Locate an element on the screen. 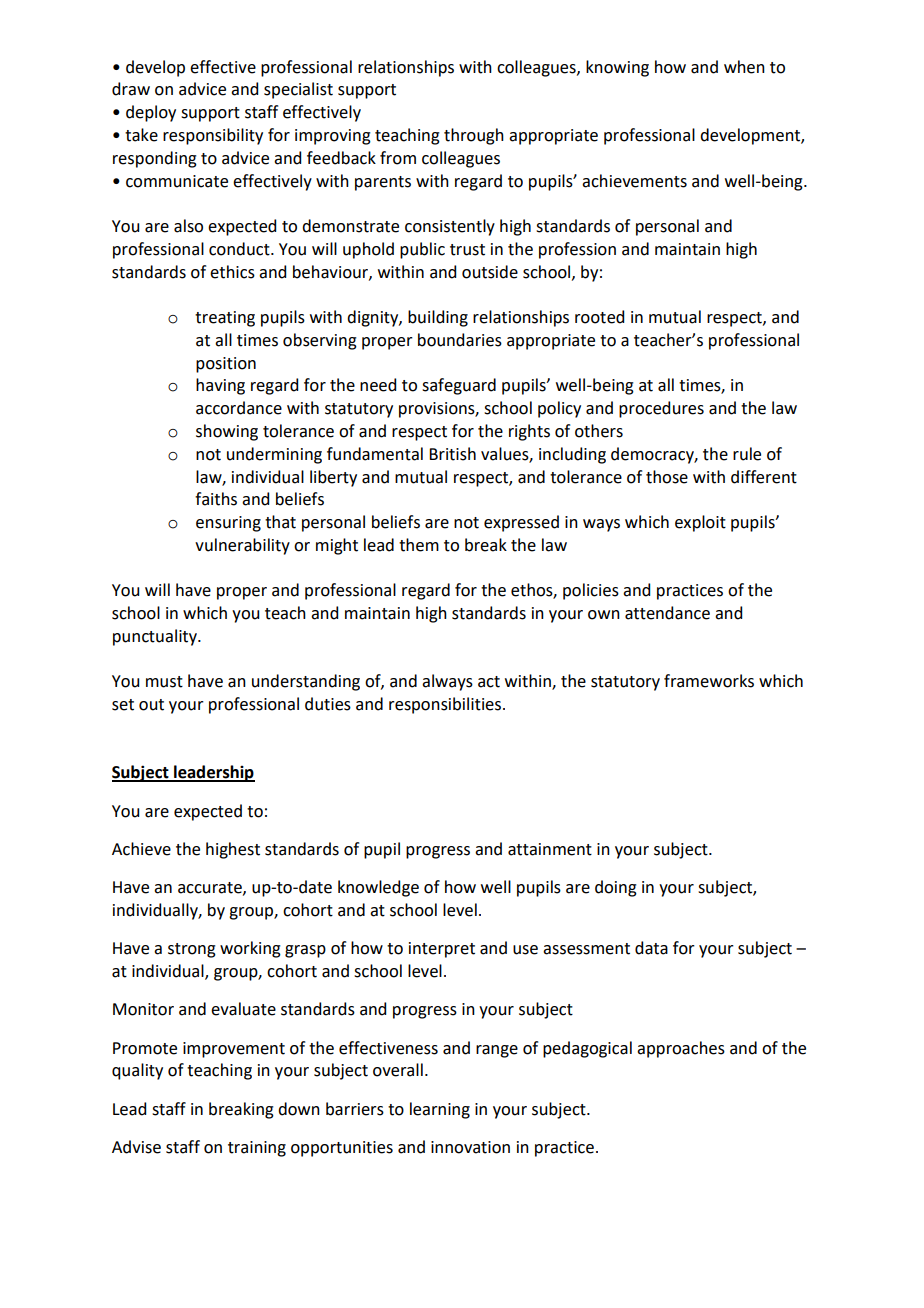  them is located at coordinates (419, 545).
